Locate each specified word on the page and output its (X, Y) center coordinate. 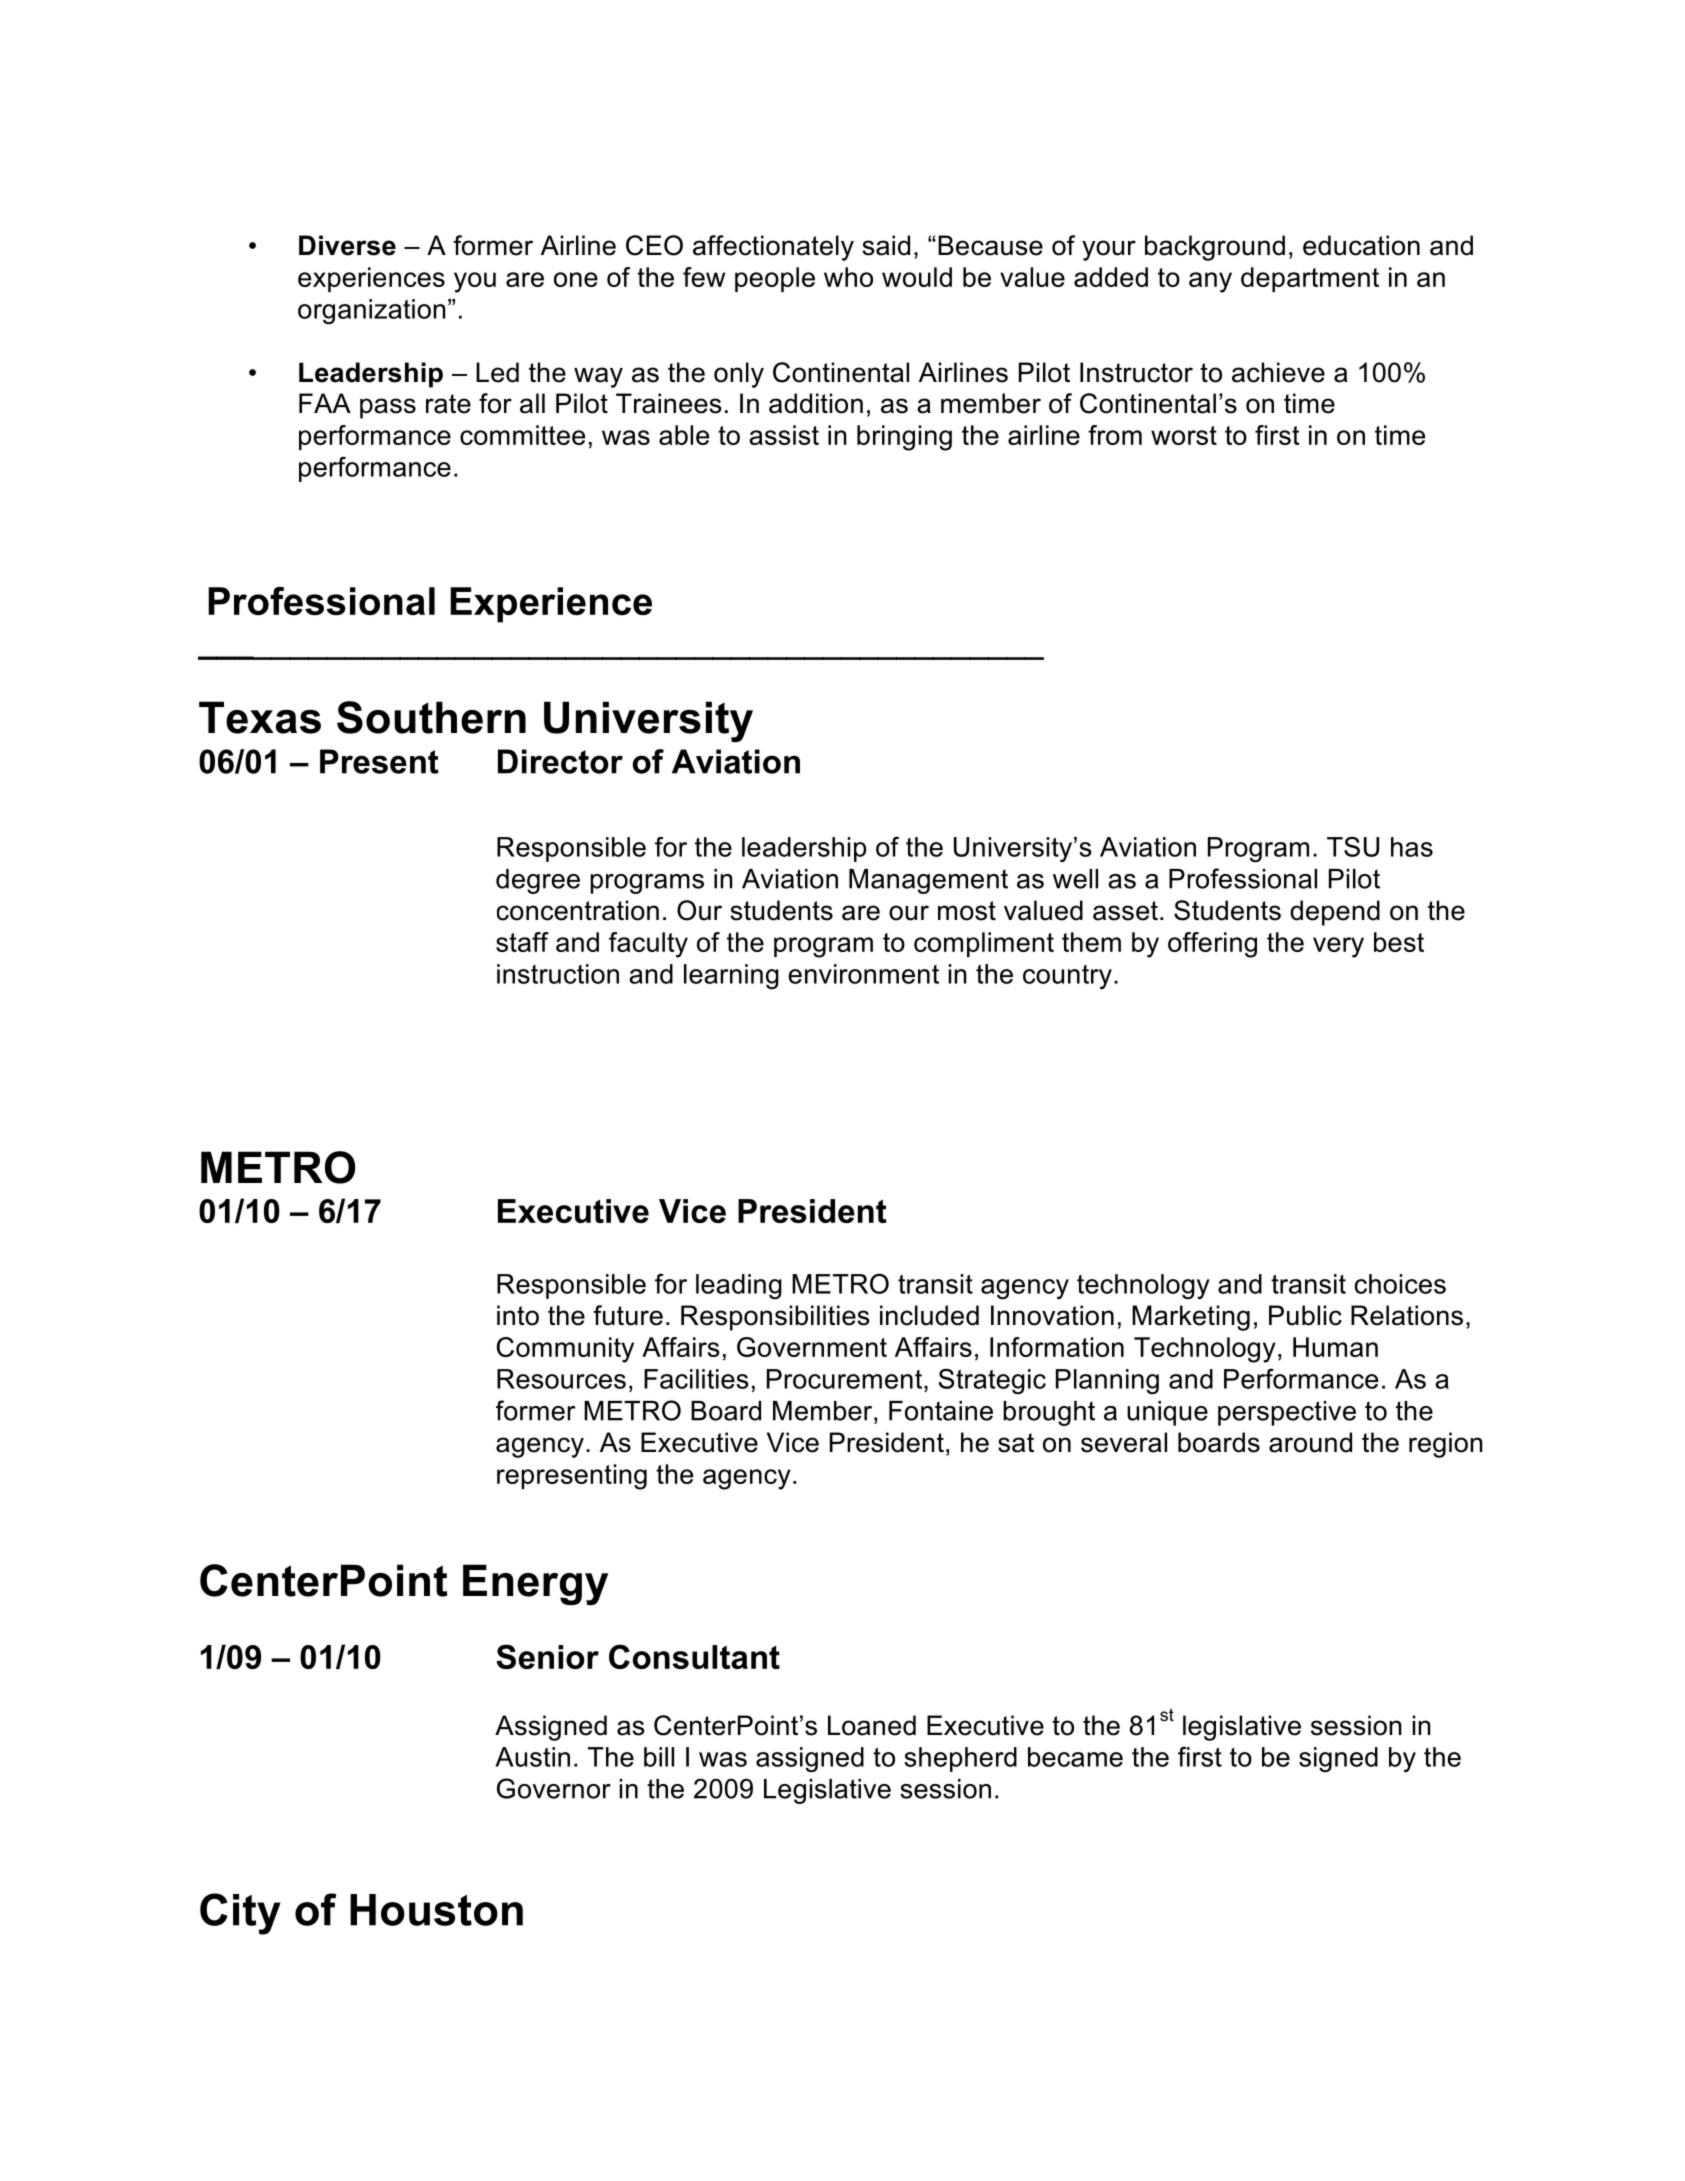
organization (372, 311)
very (1338, 947)
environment (863, 974)
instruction (558, 974)
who (848, 277)
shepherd (960, 1759)
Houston (436, 1910)
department (1310, 279)
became (1075, 1757)
